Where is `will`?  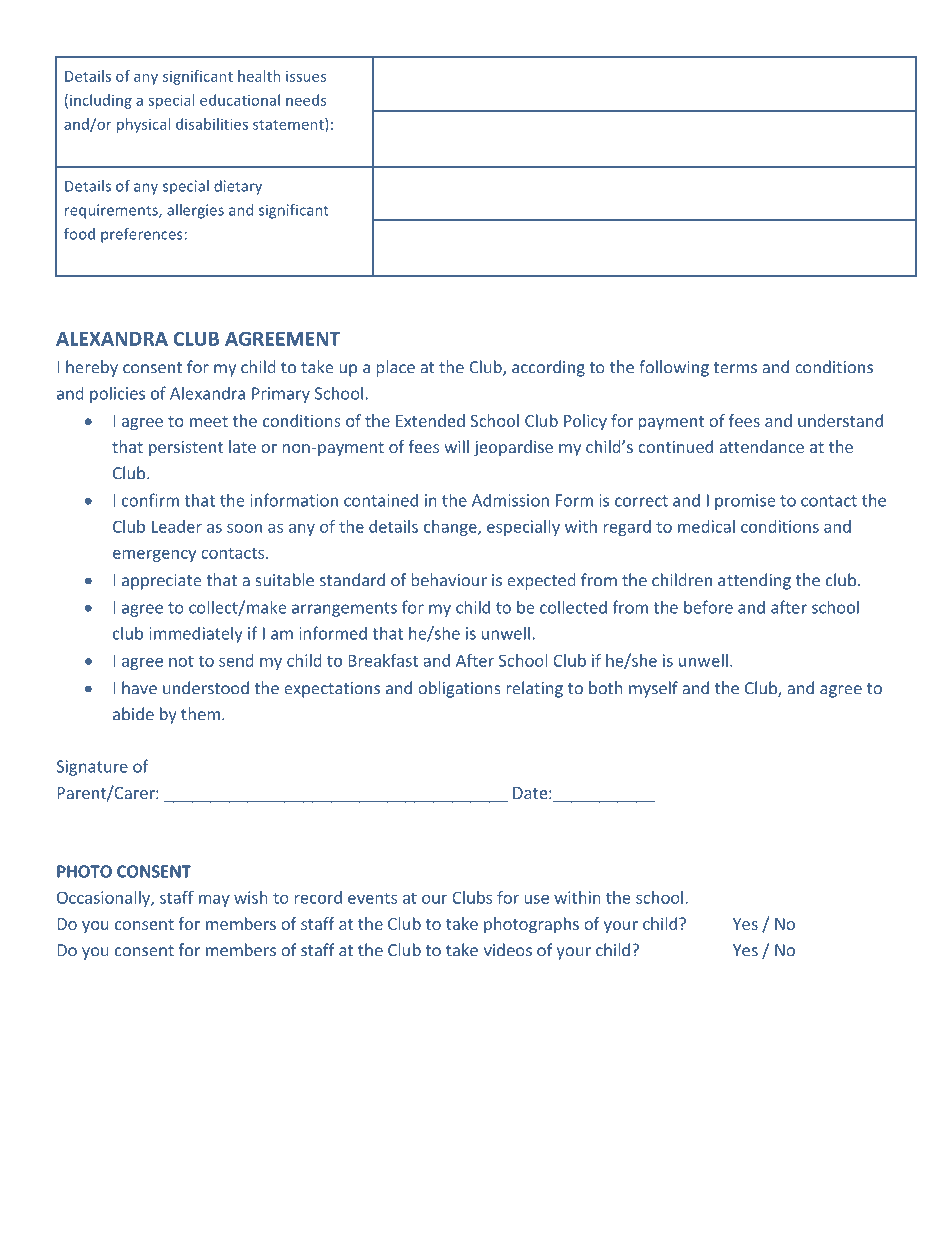
will is located at coordinates (456, 446).
